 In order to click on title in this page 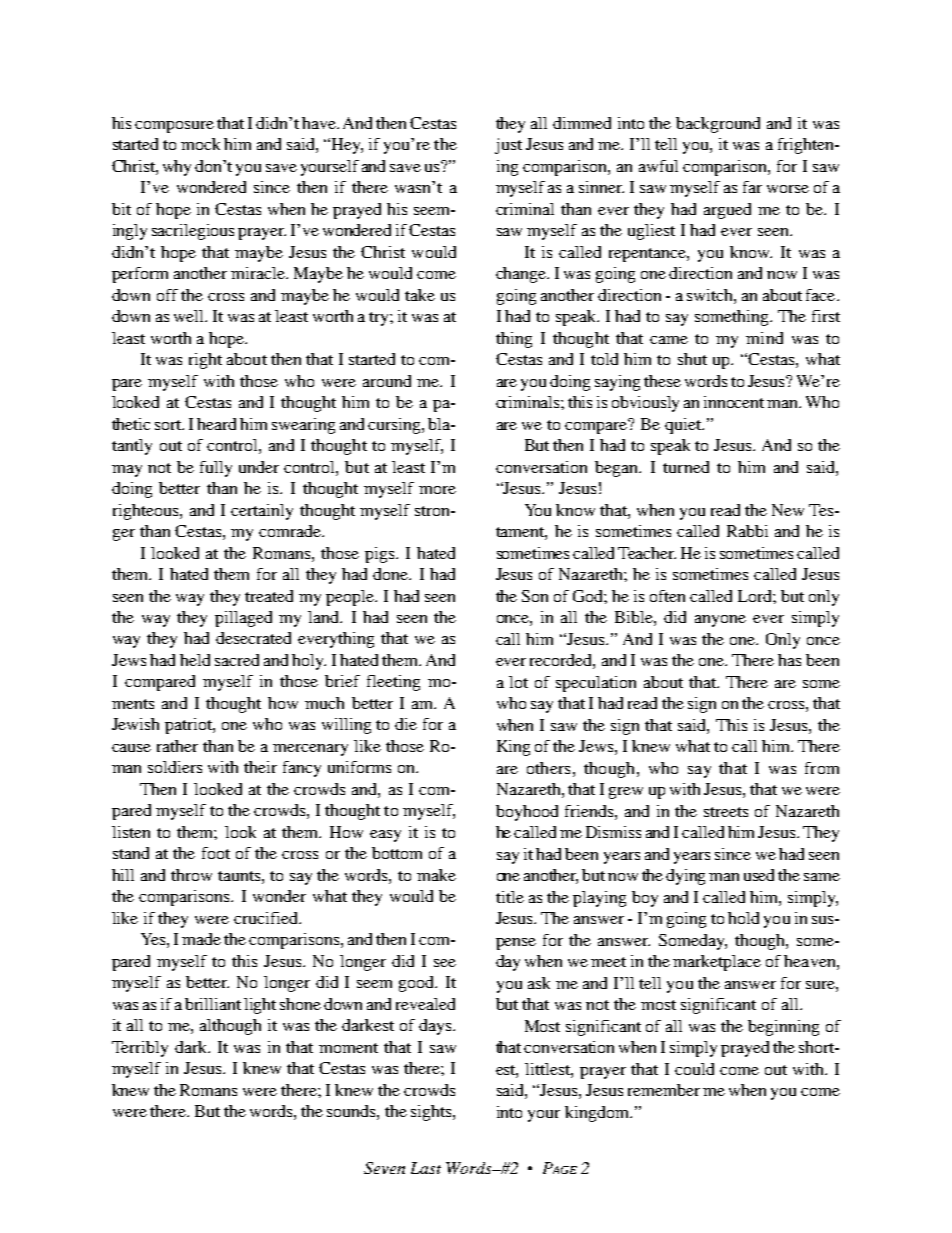, I will do `click(510, 897)`.
